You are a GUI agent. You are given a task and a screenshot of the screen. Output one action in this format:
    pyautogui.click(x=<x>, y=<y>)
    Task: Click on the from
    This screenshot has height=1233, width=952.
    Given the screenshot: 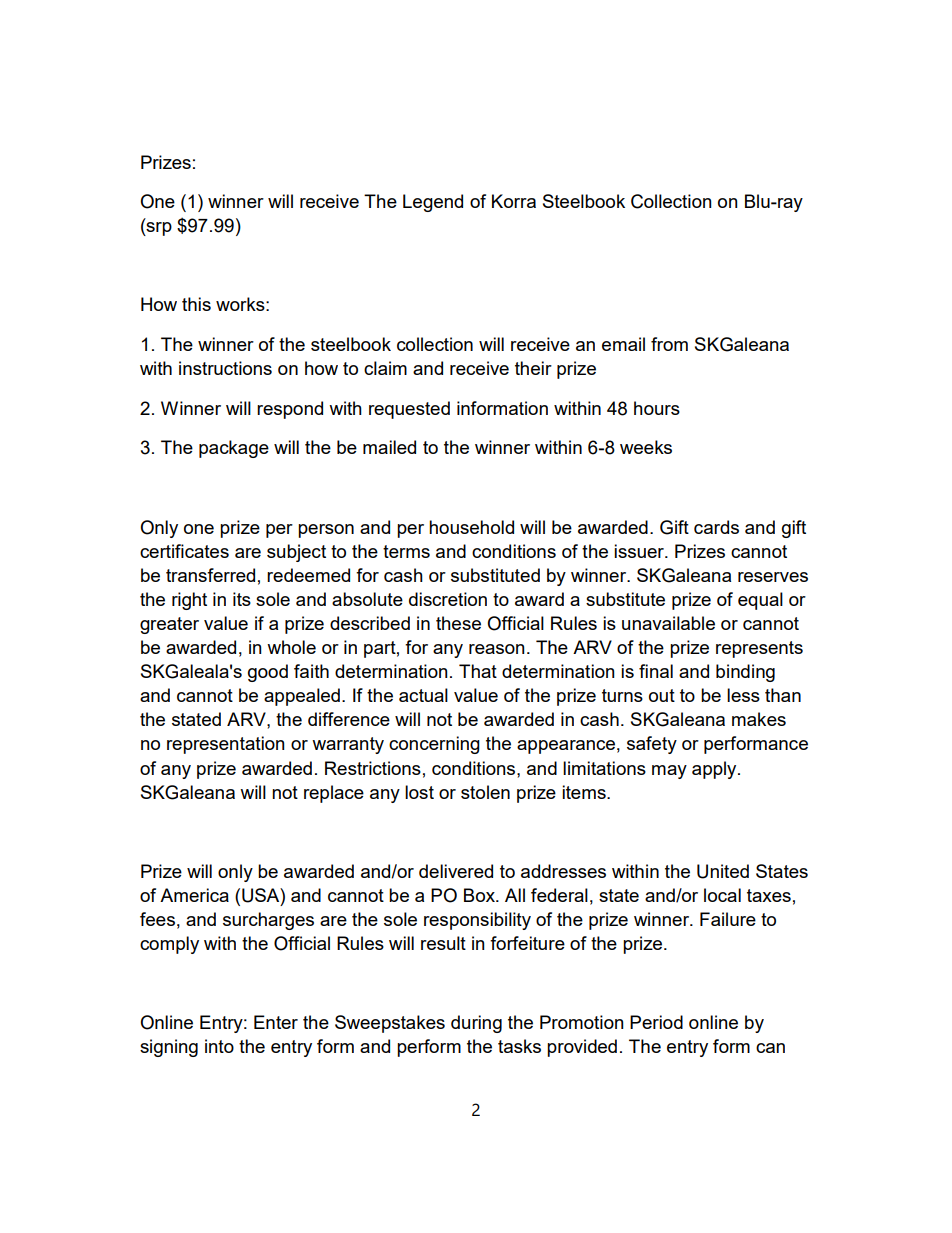 What is the action you would take?
    pyautogui.click(x=669, y=344)
